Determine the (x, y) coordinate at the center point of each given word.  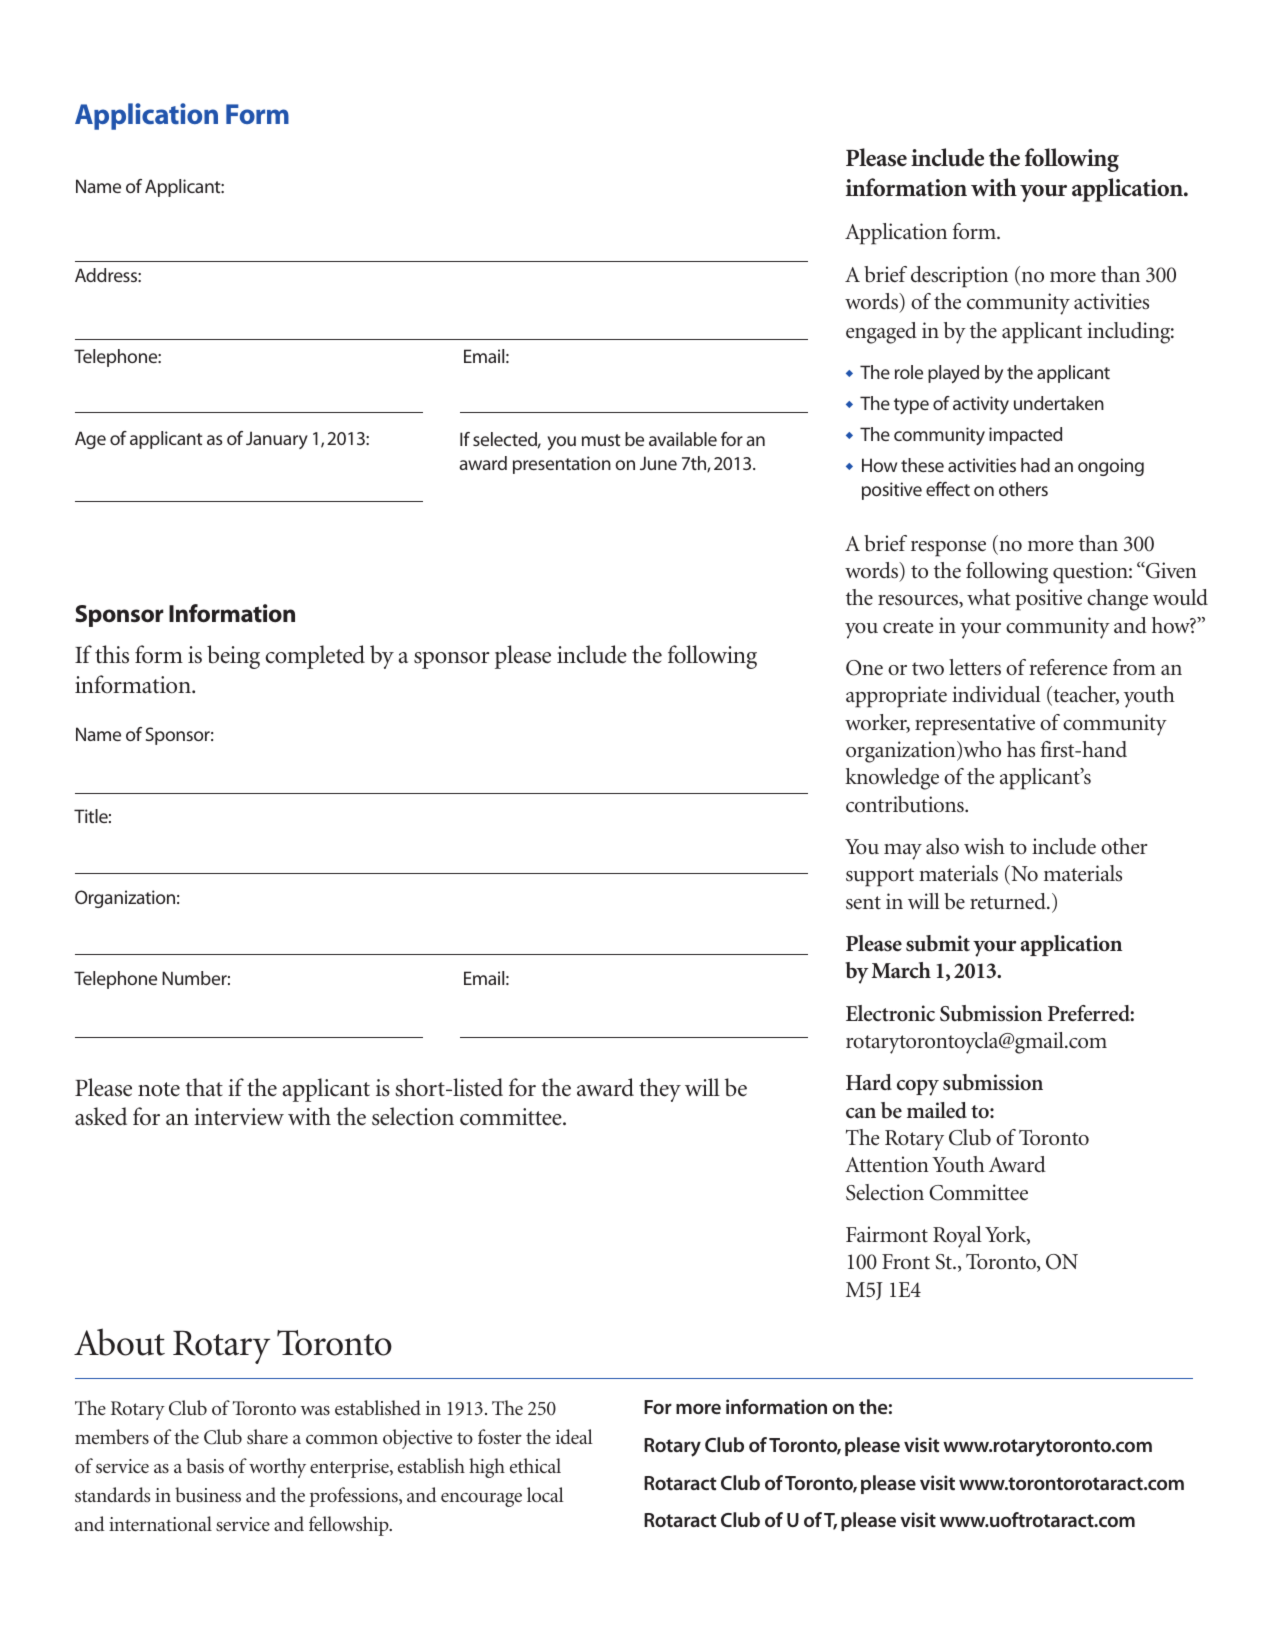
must (601, 440)
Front (906, 1262)
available (683, 439)
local (545, 1494)
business (208, 1494)
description (959, 277)
